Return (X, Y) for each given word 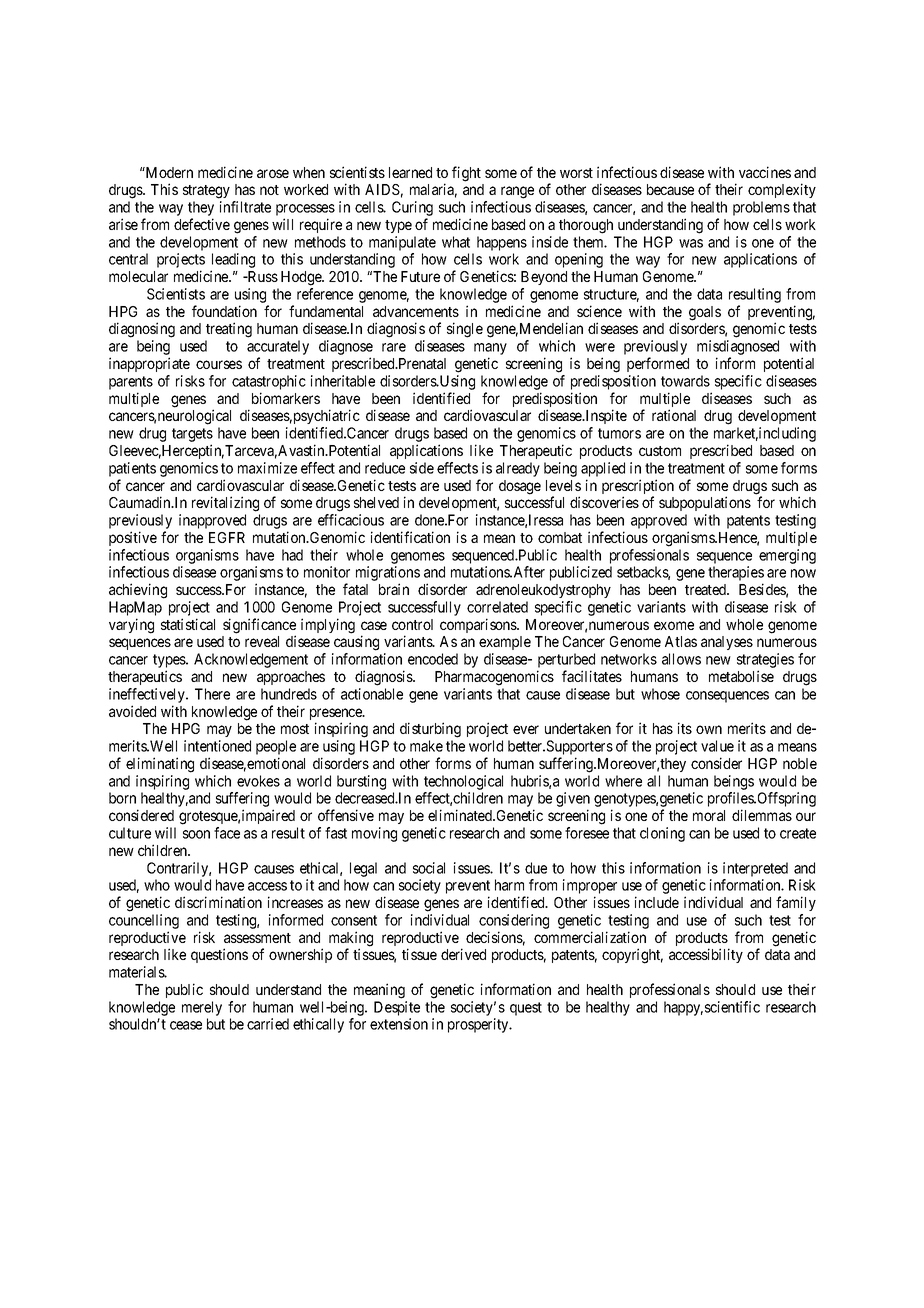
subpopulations (705, 503)
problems (761, 208)
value (717, 746)
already (518, 469)
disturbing (430, 730)
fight (466, 174)
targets (192, 436)
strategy (206, 192)
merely (202, 1008)
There (212, 694)
